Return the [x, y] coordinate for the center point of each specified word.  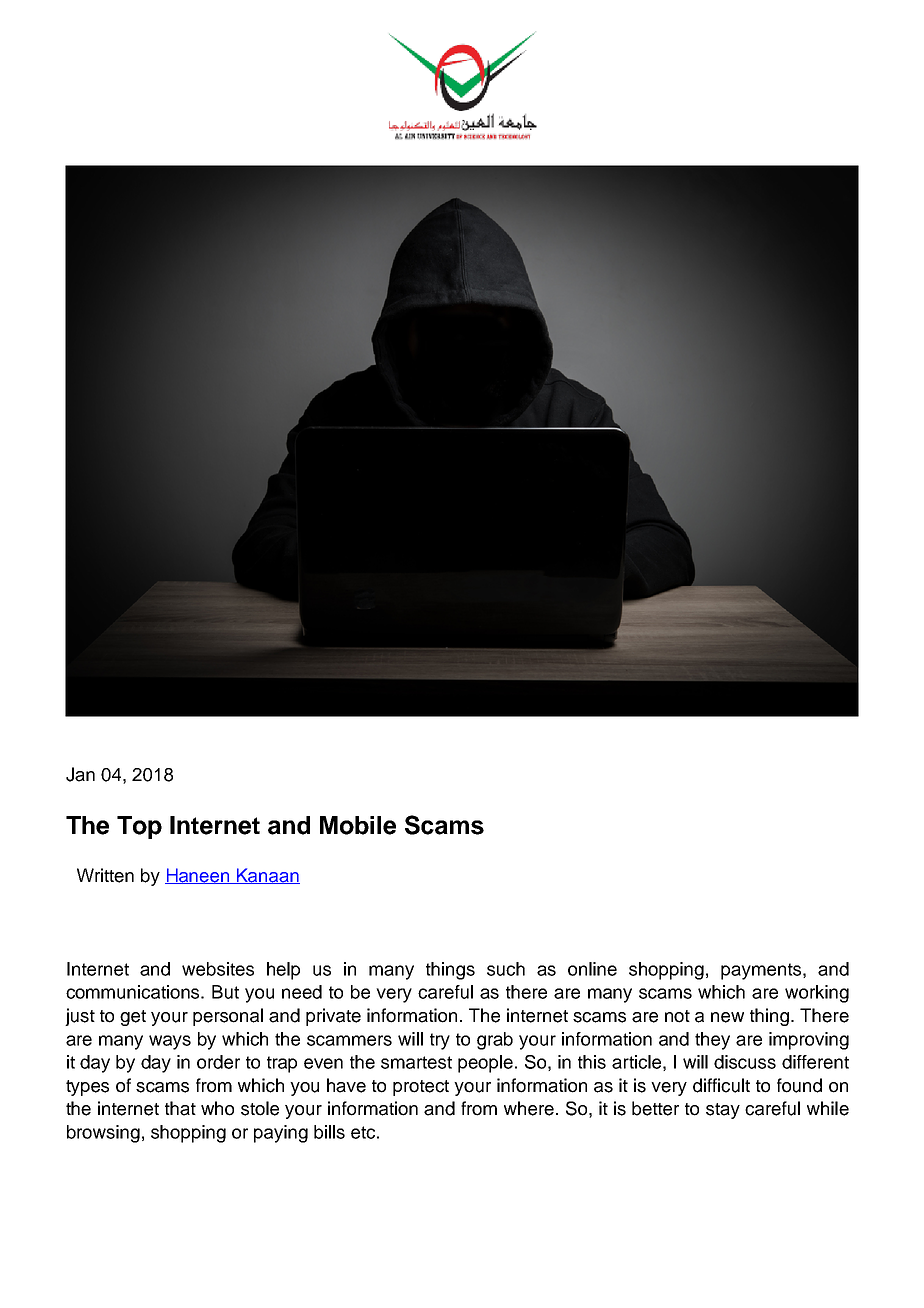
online [592, 969]
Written [105, 875]
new [727, 1017]
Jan [80, 774]
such [506, 969]
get [133, 1018]
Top [139, 827]
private [333, 1017]
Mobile [358, 825]
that [180, 1108]
